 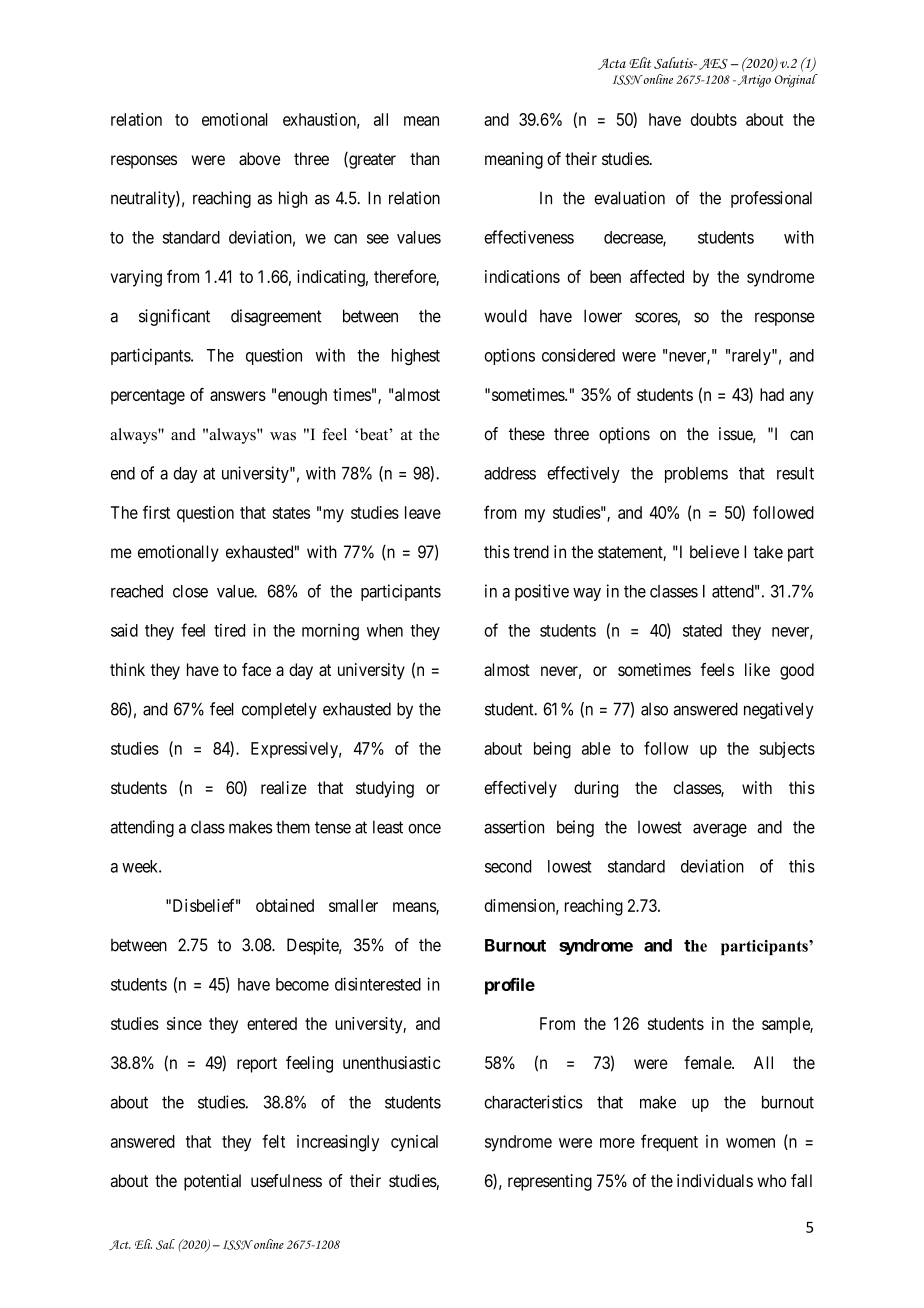 What do you see at coordinates (714, 119) in the image?
I see `doubts` at bounding box center [714, 119].
